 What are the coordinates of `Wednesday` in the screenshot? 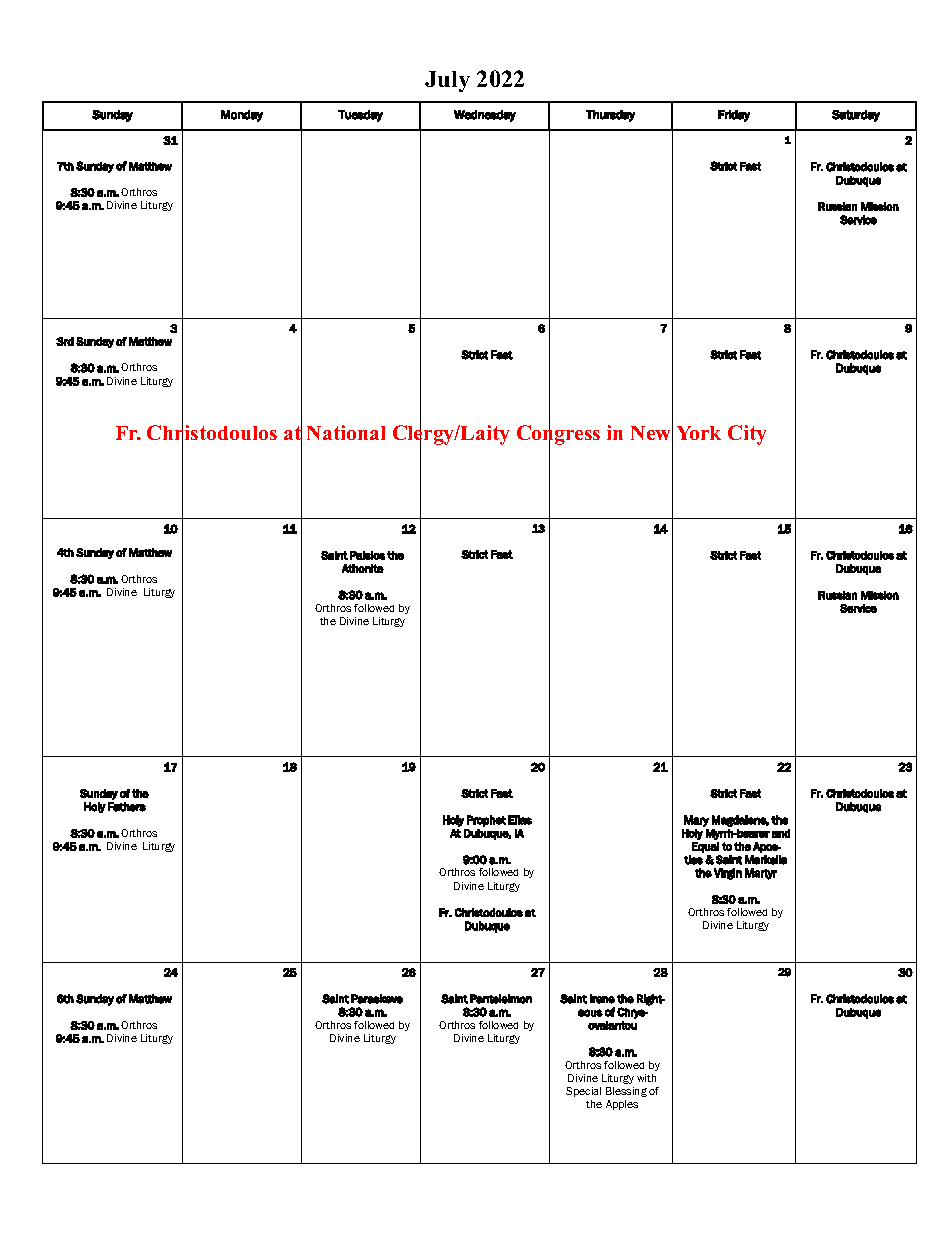 It's located at (485, 116).
